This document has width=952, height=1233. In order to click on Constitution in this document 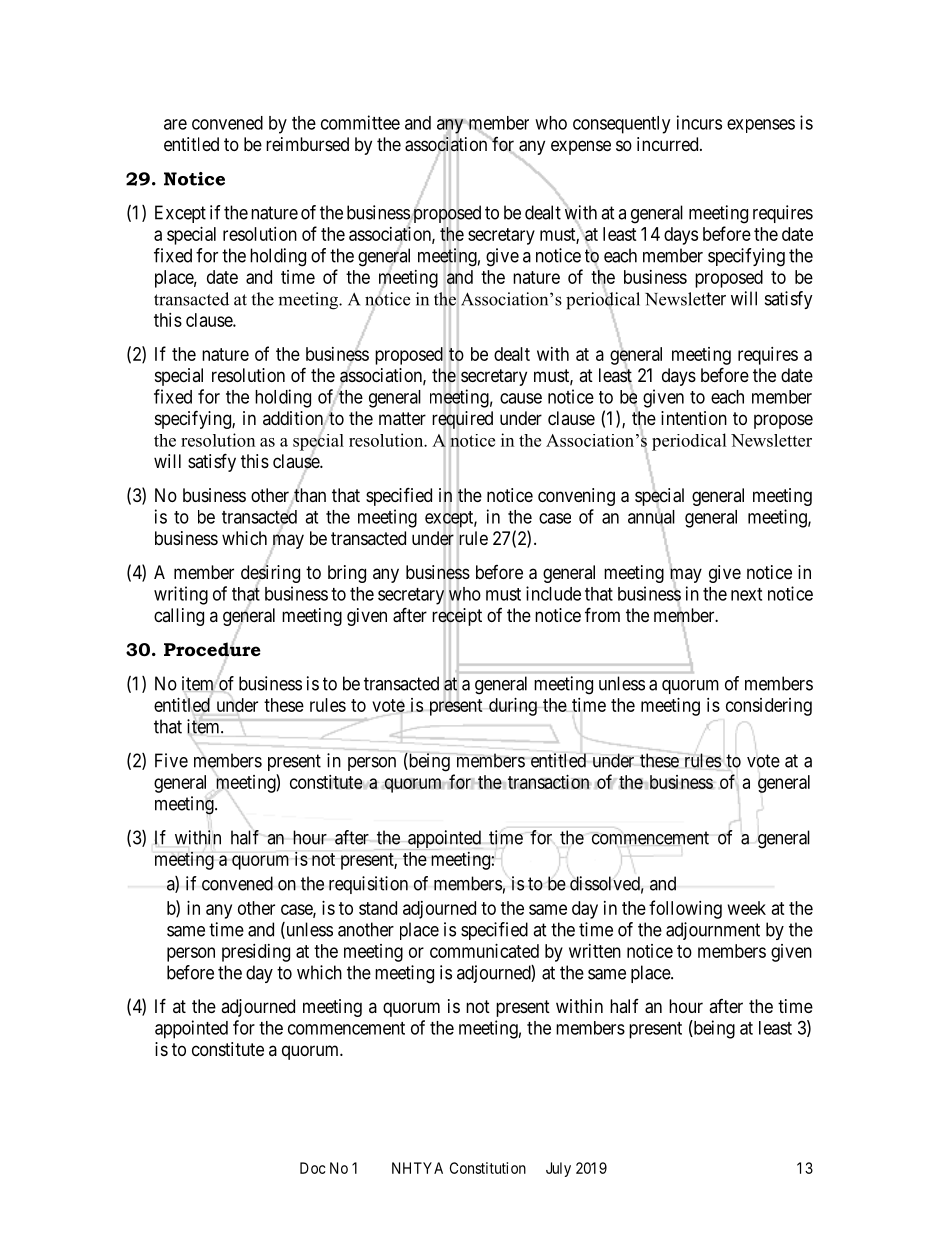, I will do `click(488, 1168)`.
